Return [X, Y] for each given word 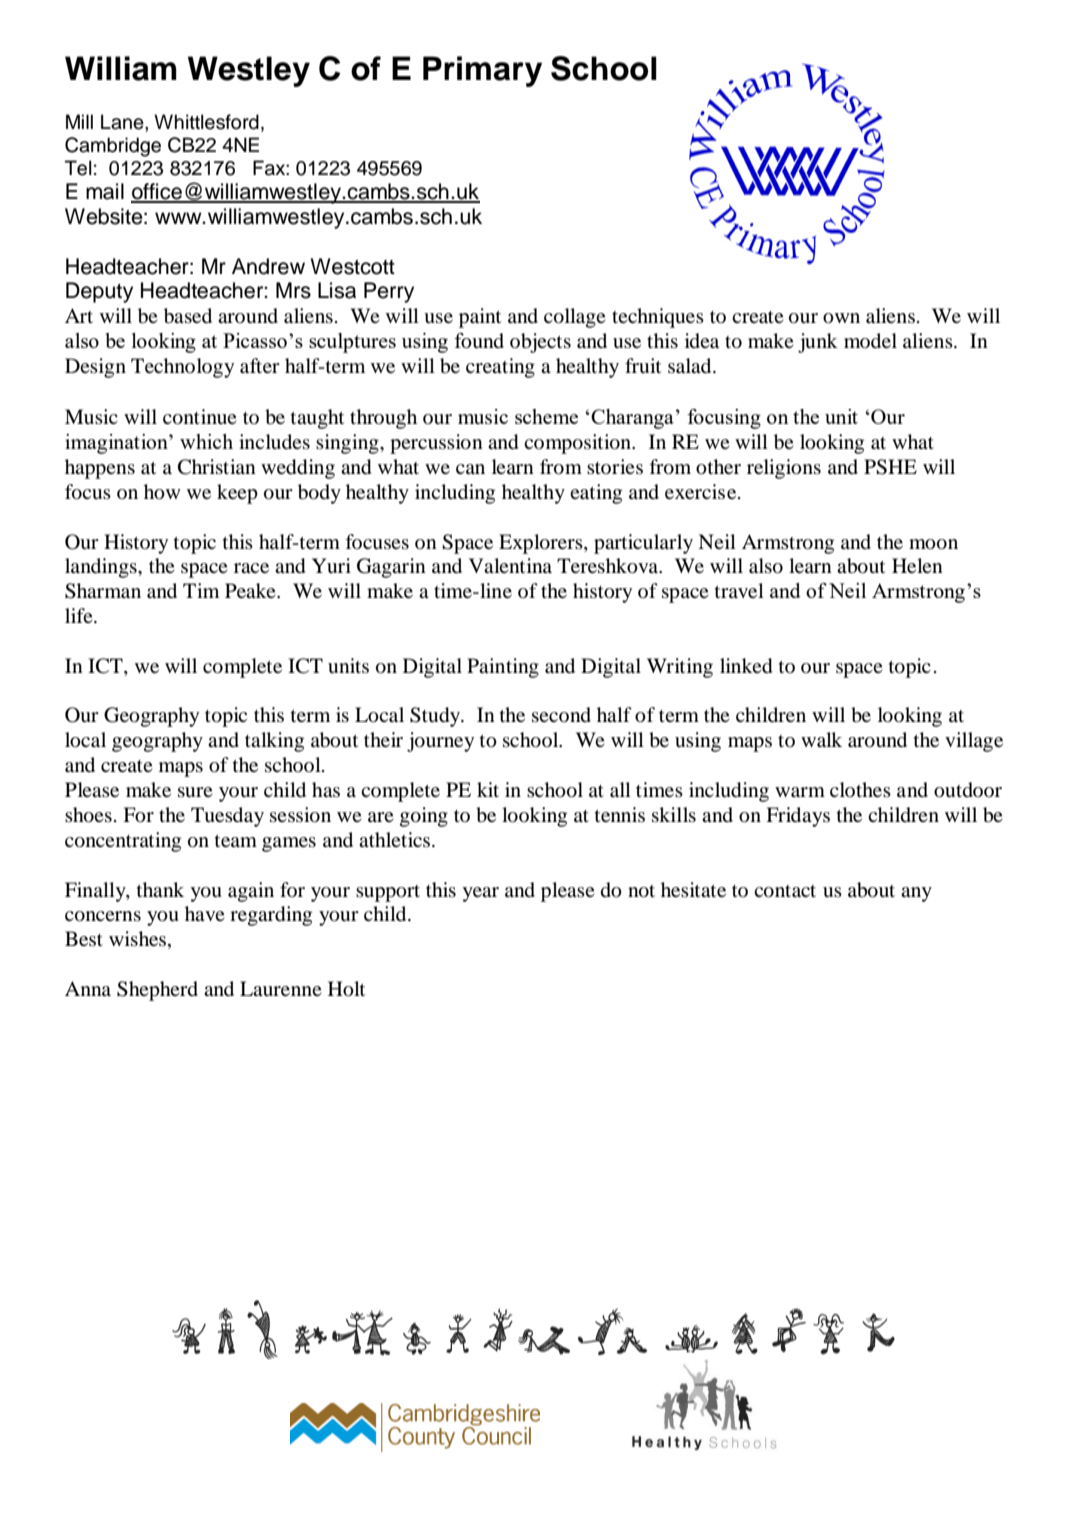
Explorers [542, 544]
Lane [123, 122]
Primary [482, 71]
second [561, 714]
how [162, 492]
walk [821, 739]
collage [575, 318]
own [841, 318]
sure [195, 792]
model [870, 341]
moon [933, 544]
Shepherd [157, 991]
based [188, 316]
